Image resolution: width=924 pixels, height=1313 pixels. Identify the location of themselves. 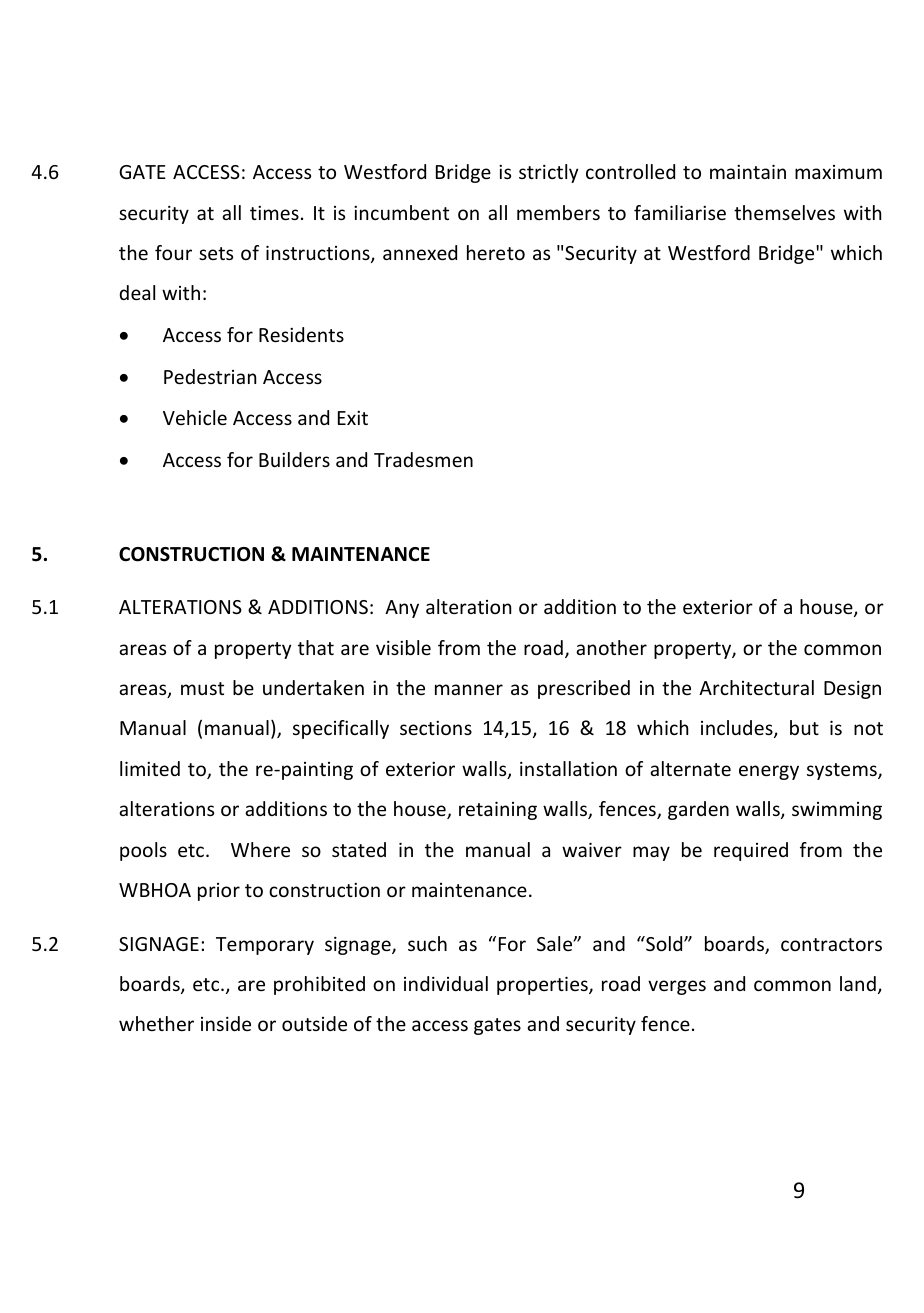
(784, 212).
